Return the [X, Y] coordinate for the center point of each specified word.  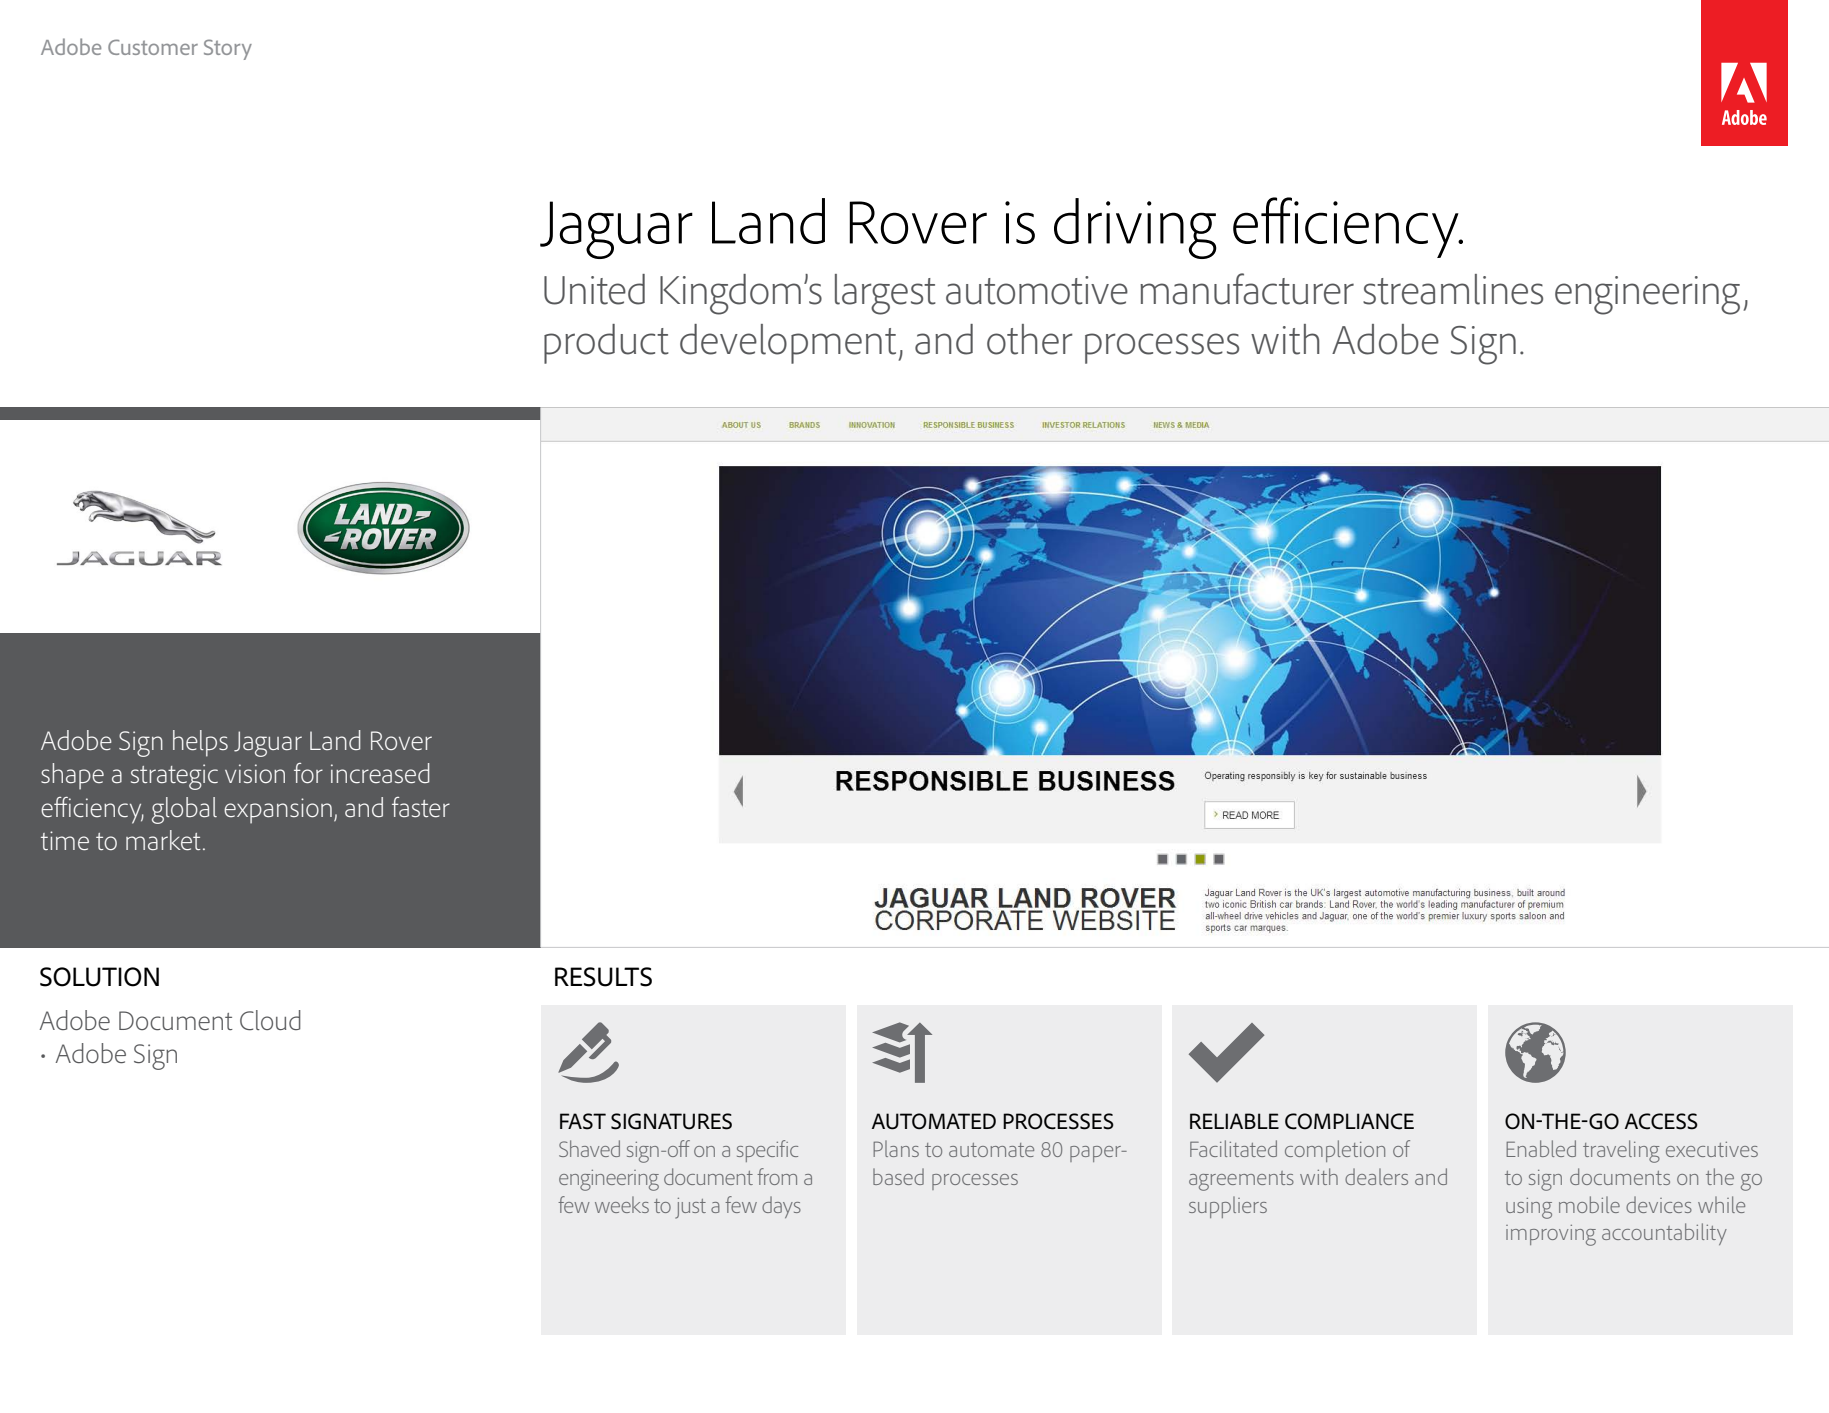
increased [380, 773]
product [606, 344]
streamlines [1453, 289]
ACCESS [1661, 1121]
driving [1135, 228]
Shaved [589, 1148]
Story [228, 49]
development [788, 344]
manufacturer [1247, 289]
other [1030, 339]
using [1529, 1208]
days [781, 1207]
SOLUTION [99, 977]
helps [200, 743]
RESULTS [603, 977]
